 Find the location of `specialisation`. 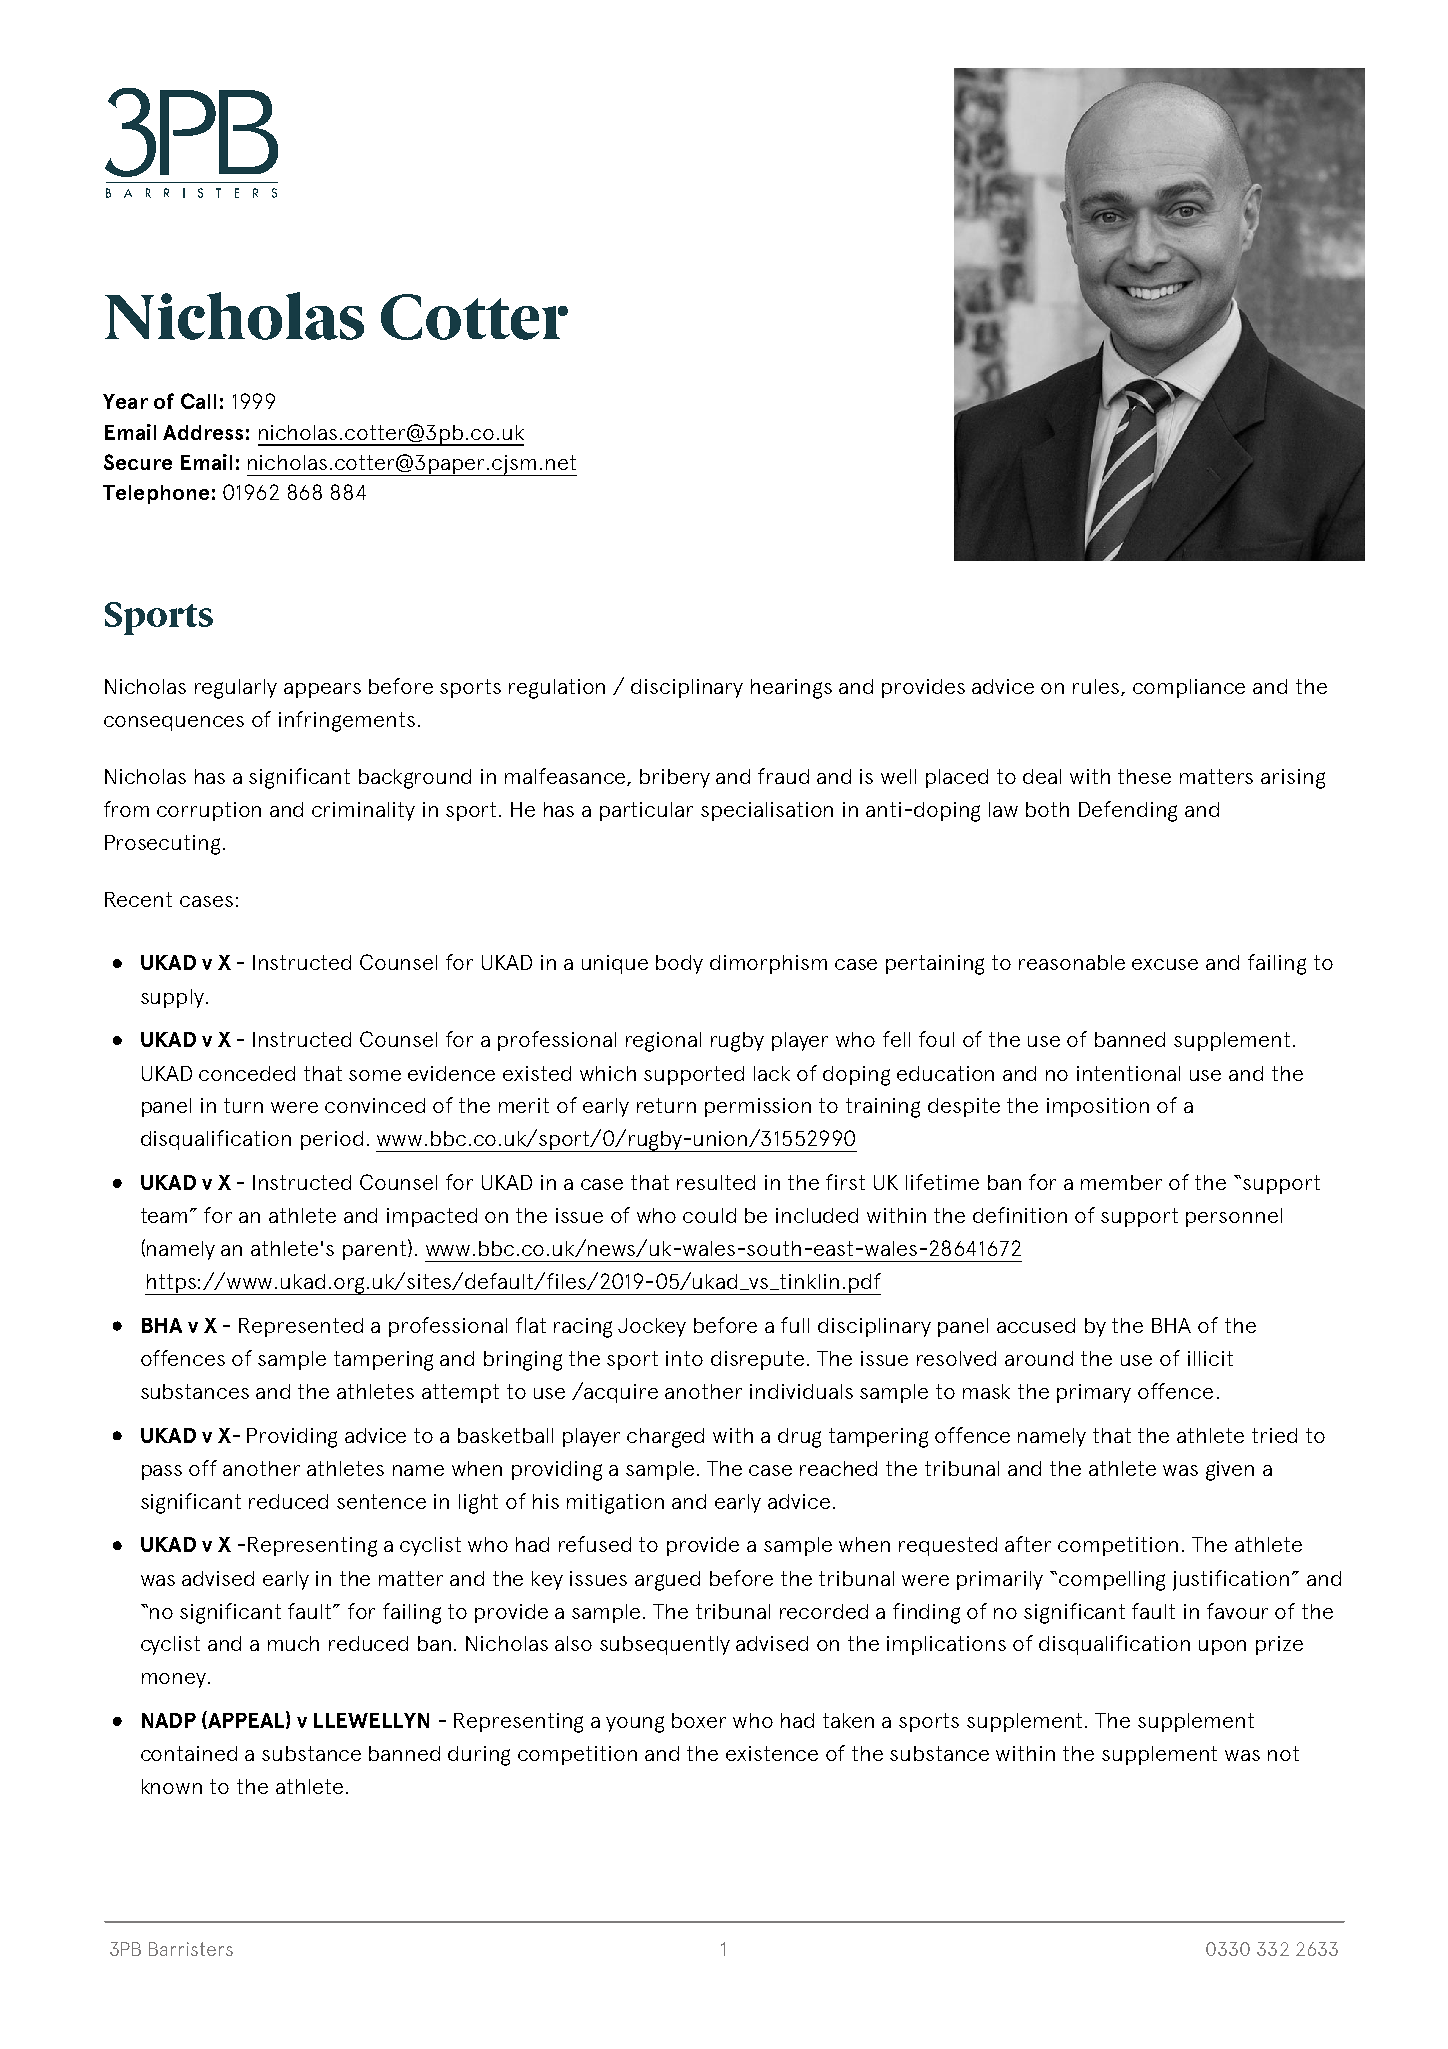

specialisation is located at coordinates (767, 811).
